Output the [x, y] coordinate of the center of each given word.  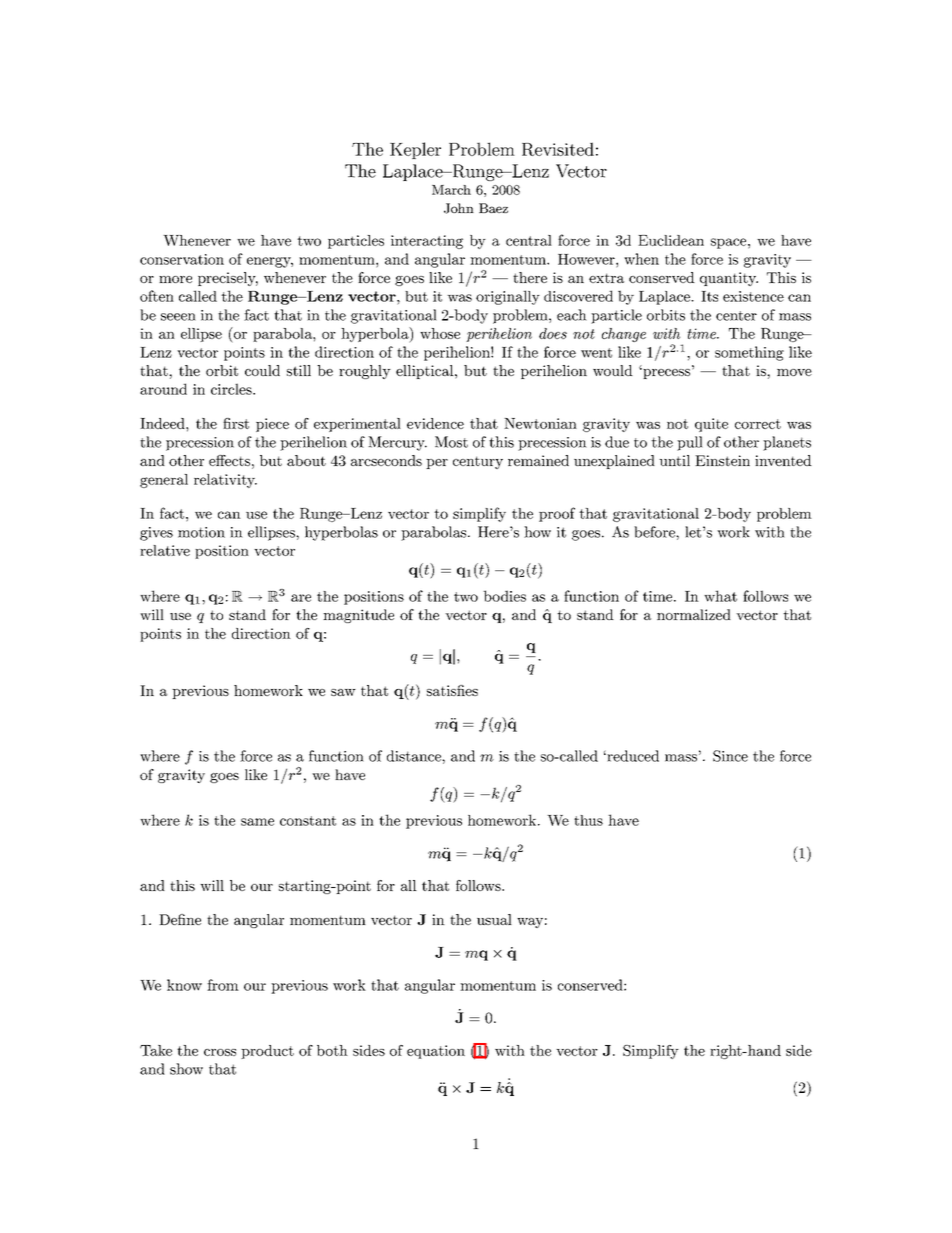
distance [415, 756]
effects [229, 460]
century [478, 462]
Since [730, 756]
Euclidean [671, 240]
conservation [182, 259]
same [257, 822]
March [451, 190]
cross [220, 1052]
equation [436, 1052]
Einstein [722, 460]
